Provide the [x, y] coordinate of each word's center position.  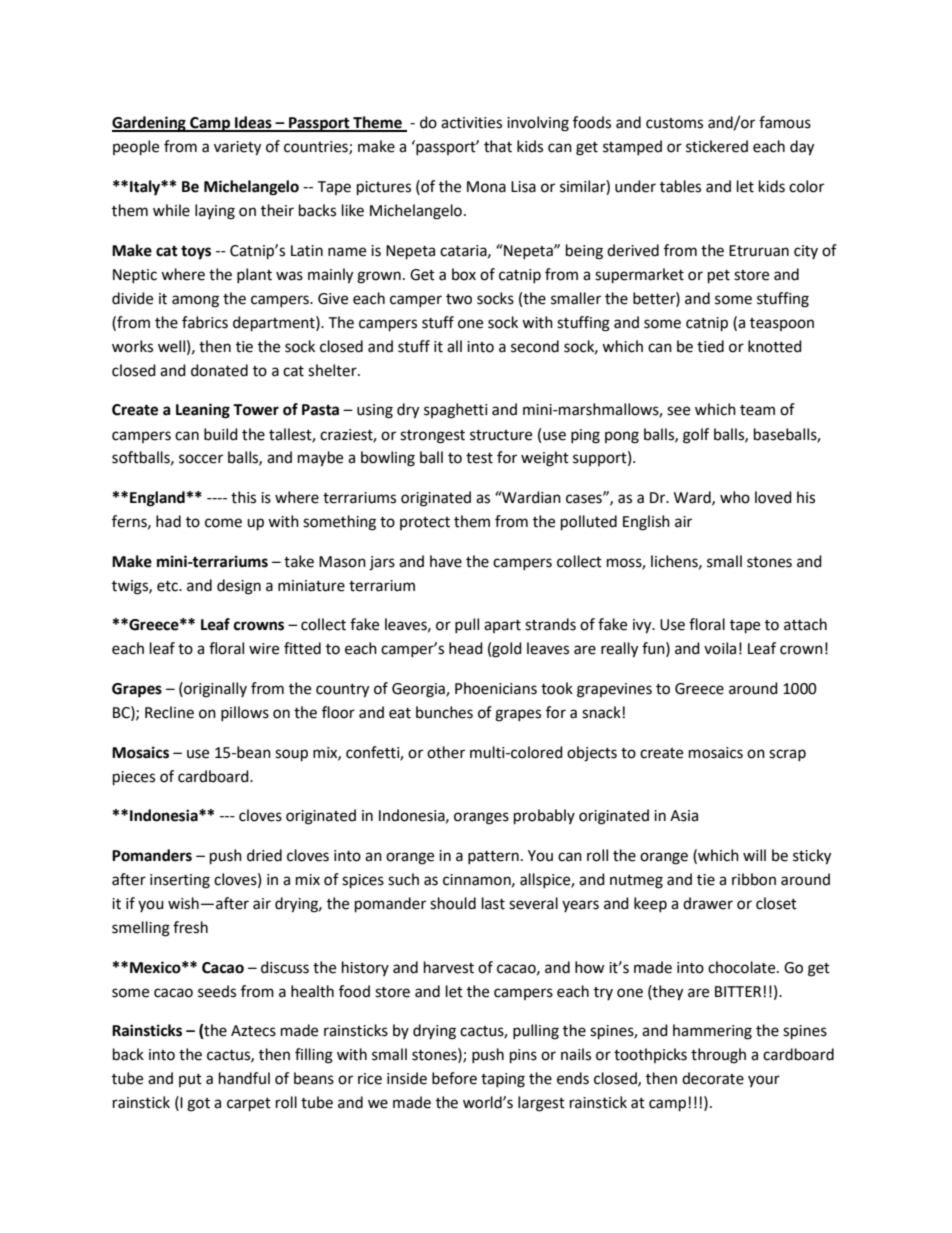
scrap [787, 755]
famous [785, 122]
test [479, 458]
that [498, 146]
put [190, 1080]
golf [696, 436]
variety [237, 148]
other [446, 752]
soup [291, 755]
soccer [201, 459]
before [454, 1078]
